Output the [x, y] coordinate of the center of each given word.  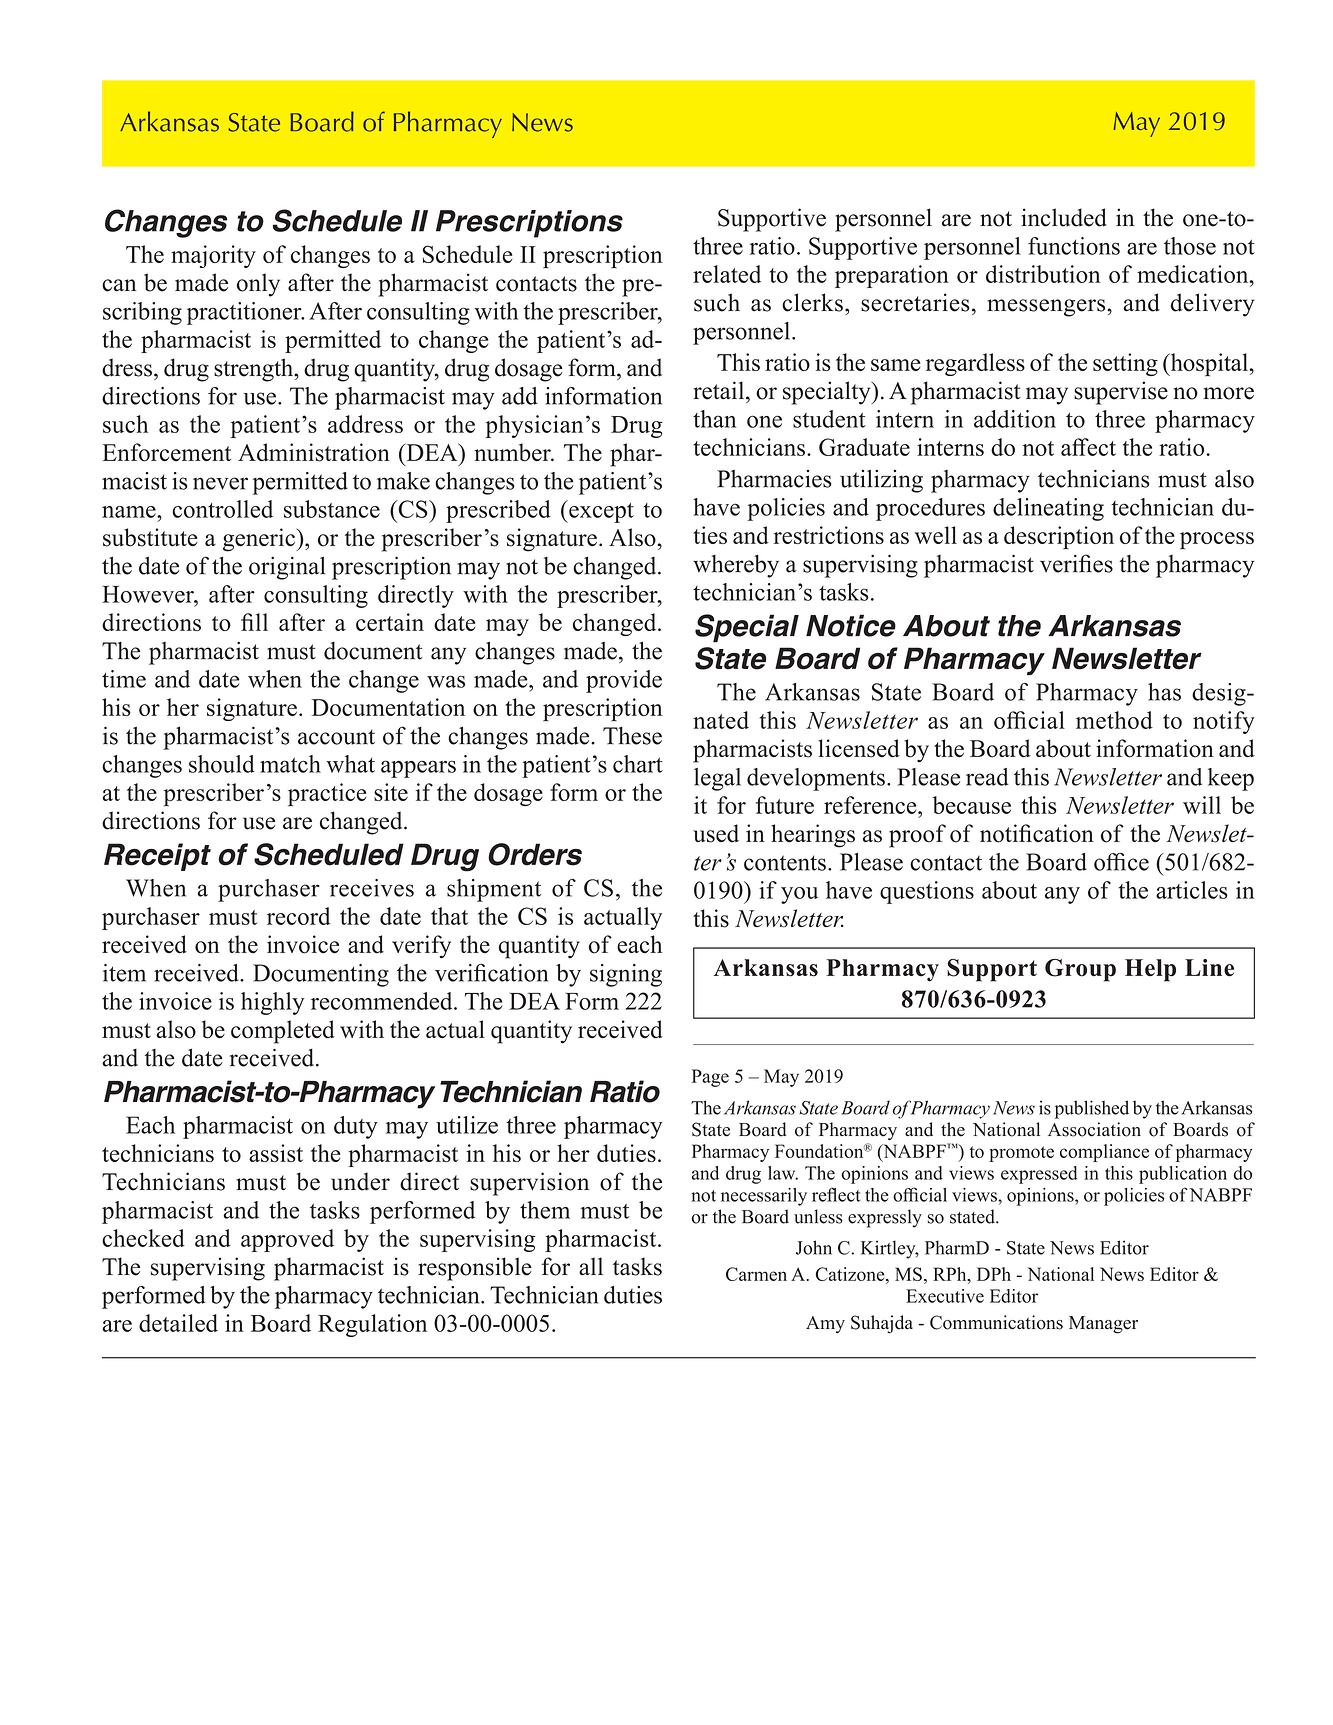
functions [1074, 246]
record [299, 916]
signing [626, 975]
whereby [736, 566]
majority [213, 256]
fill [254, 622]
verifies [1076, 563]
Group [1080, 970]
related [727, 274]
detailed [178, 1323]
